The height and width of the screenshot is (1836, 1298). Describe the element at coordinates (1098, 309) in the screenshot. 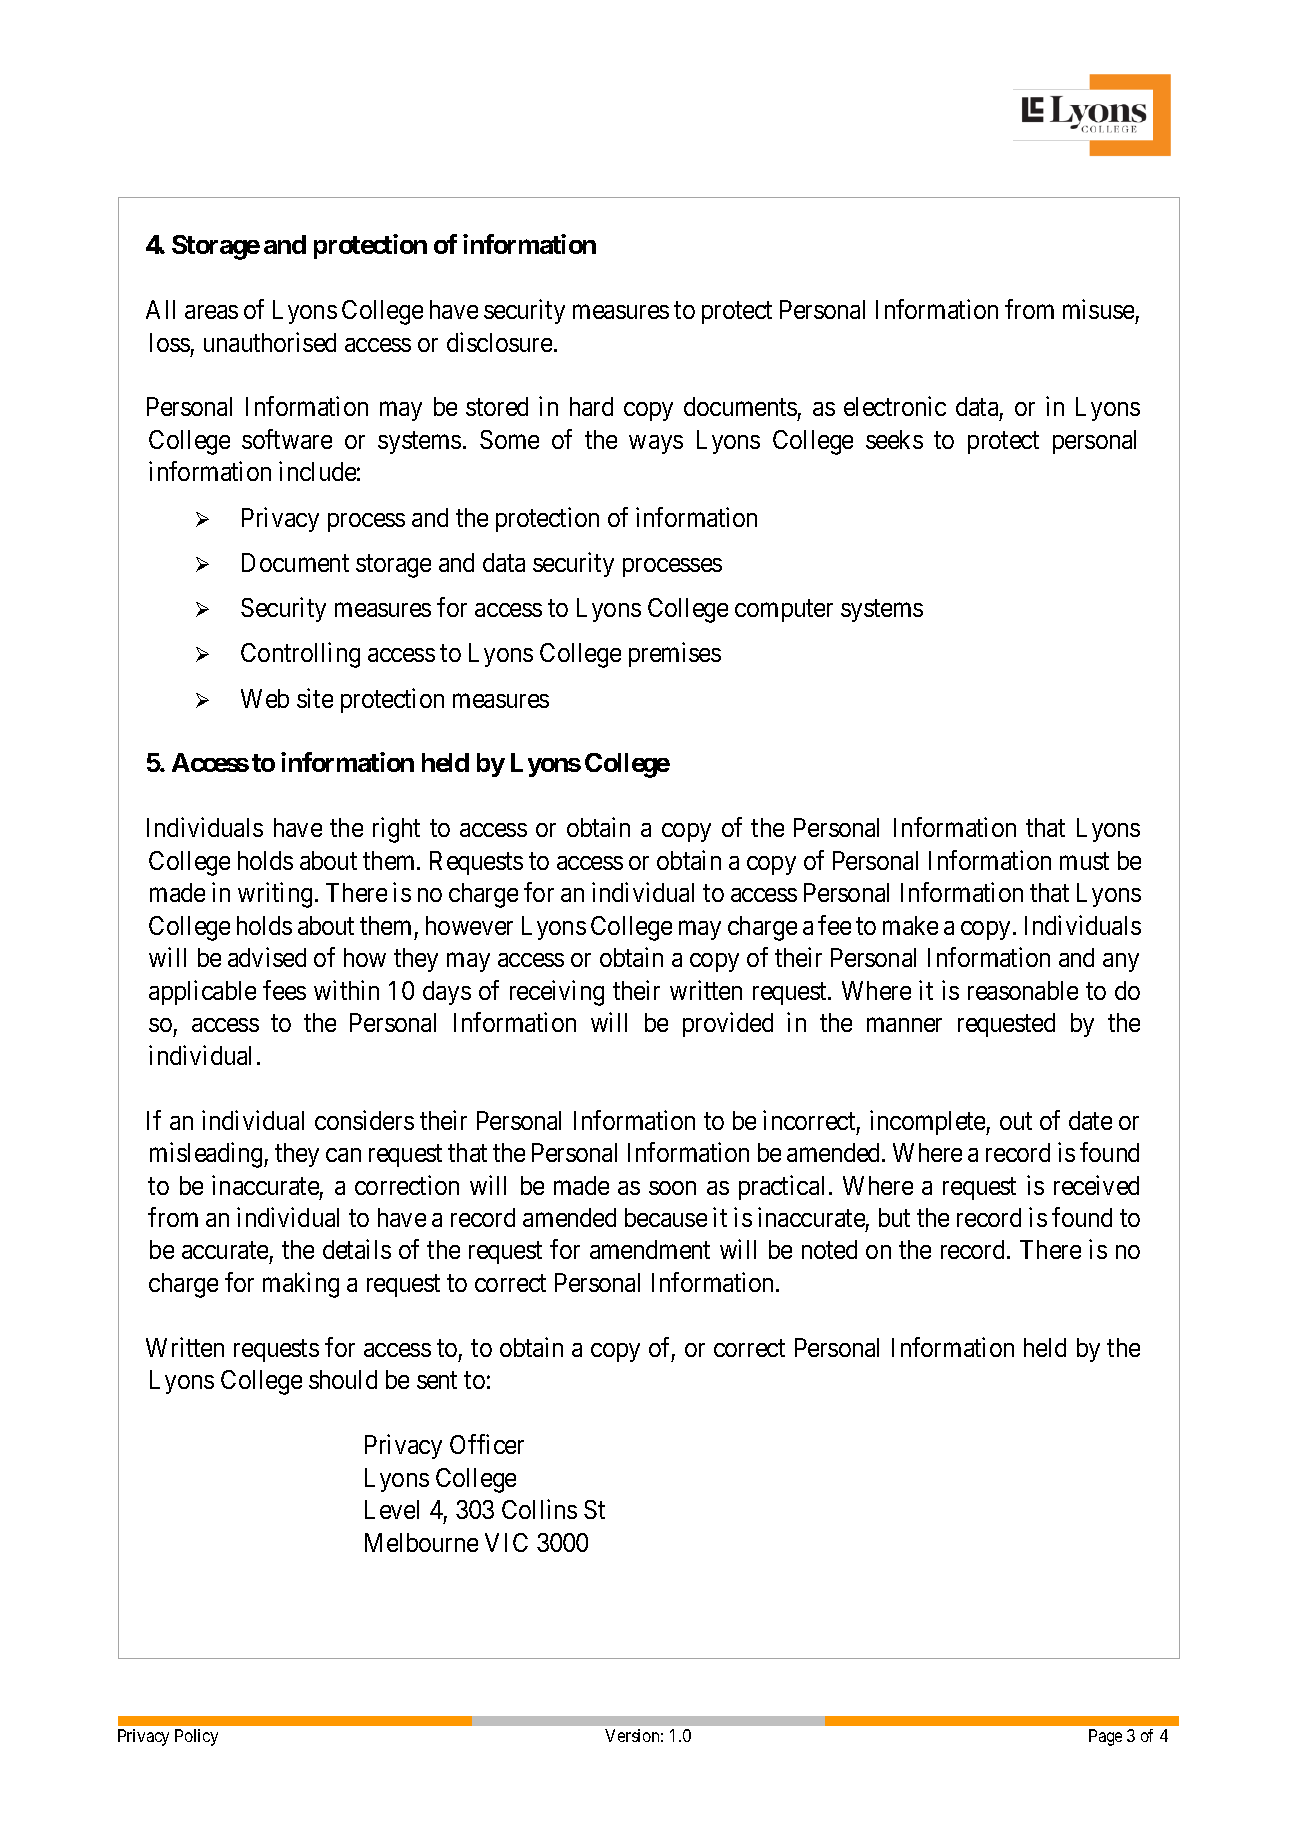

I see `misuse` at that location.
